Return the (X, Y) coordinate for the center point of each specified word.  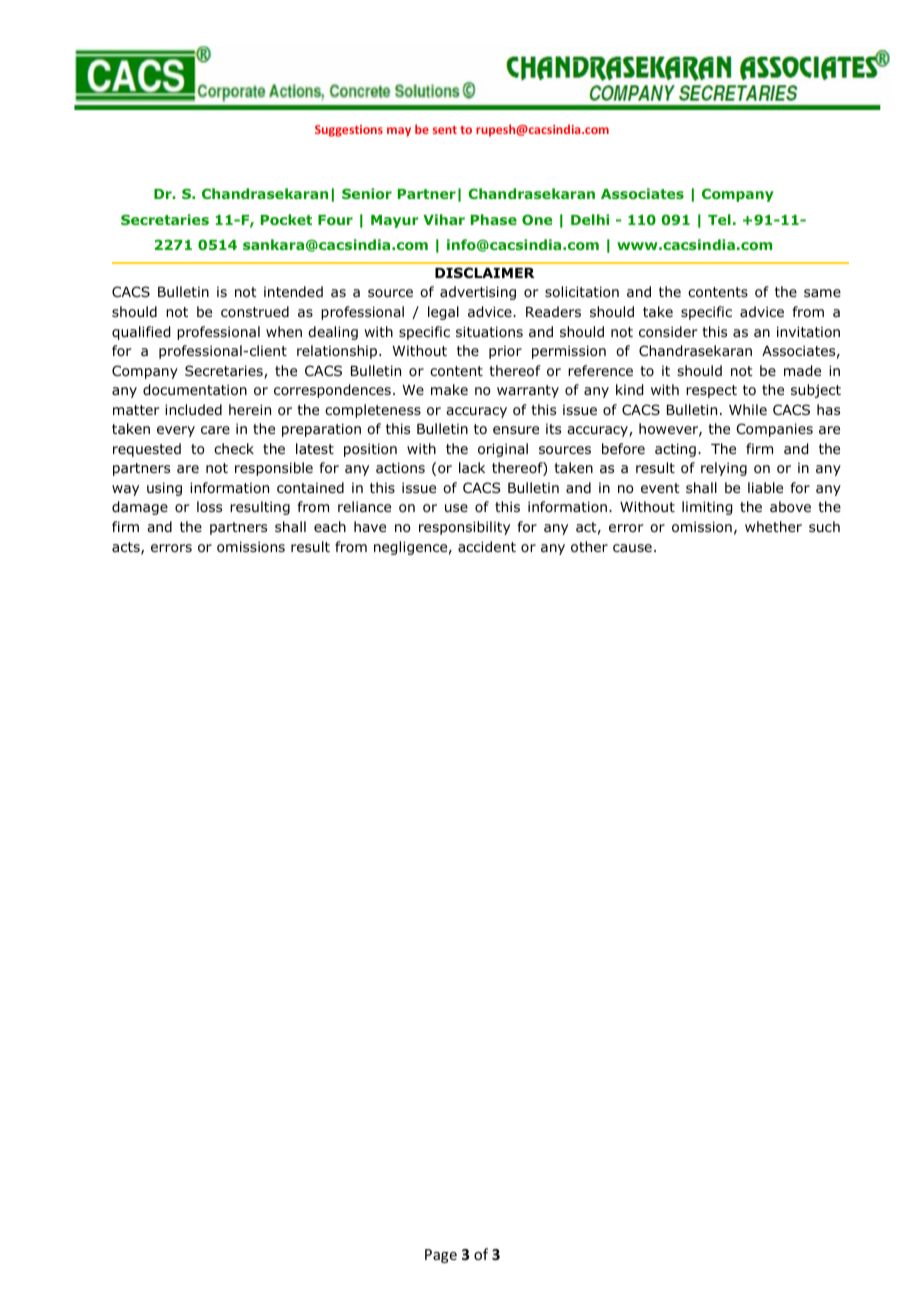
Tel (719, 219)
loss (209, 506)
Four (335, 220)
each (330, 526)
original (503, 450)
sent (445, 130)
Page (441, 1256)
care (215, 430)
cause (632, 548)
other (589, 547)
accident (487, 546)
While (748, 409)
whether (773, 526)
